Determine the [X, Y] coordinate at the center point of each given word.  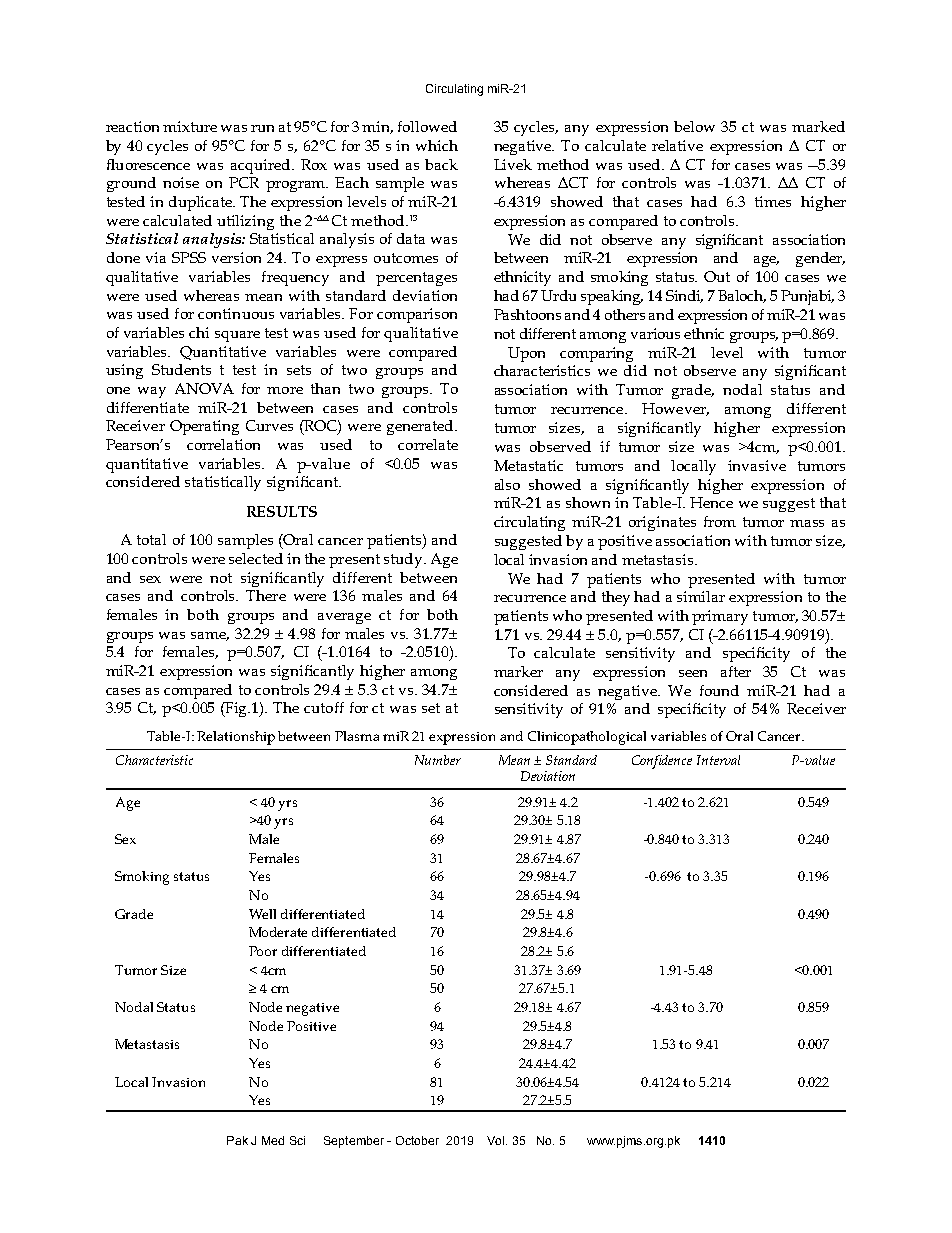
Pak [237, 1140]
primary [720, 617]
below [694, 126]
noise [181, 182]
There [266, 595]
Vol [497, 1140]
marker [518, 671]
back [441, 164]
